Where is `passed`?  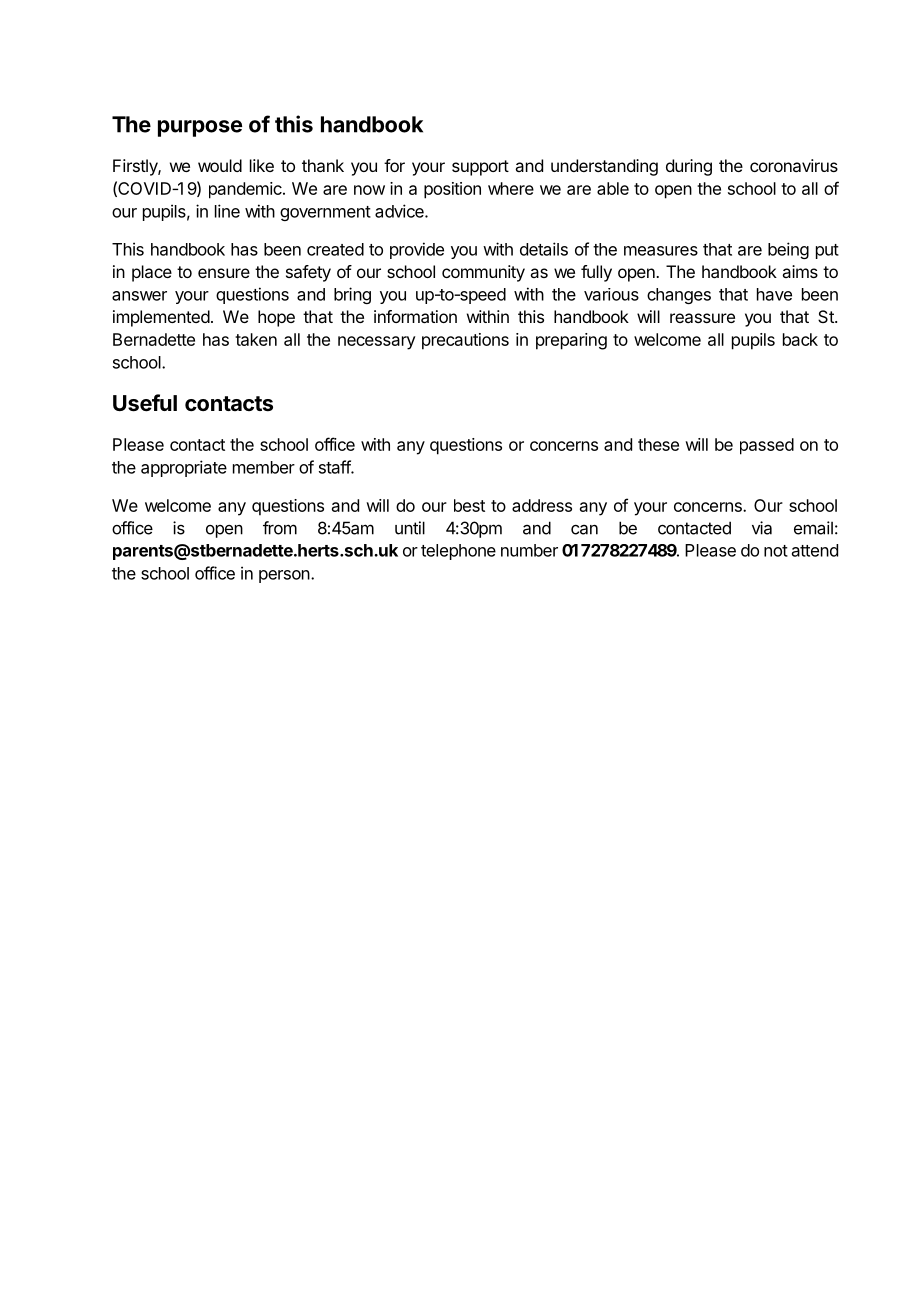 passed is located at coordinates (767, 446).
